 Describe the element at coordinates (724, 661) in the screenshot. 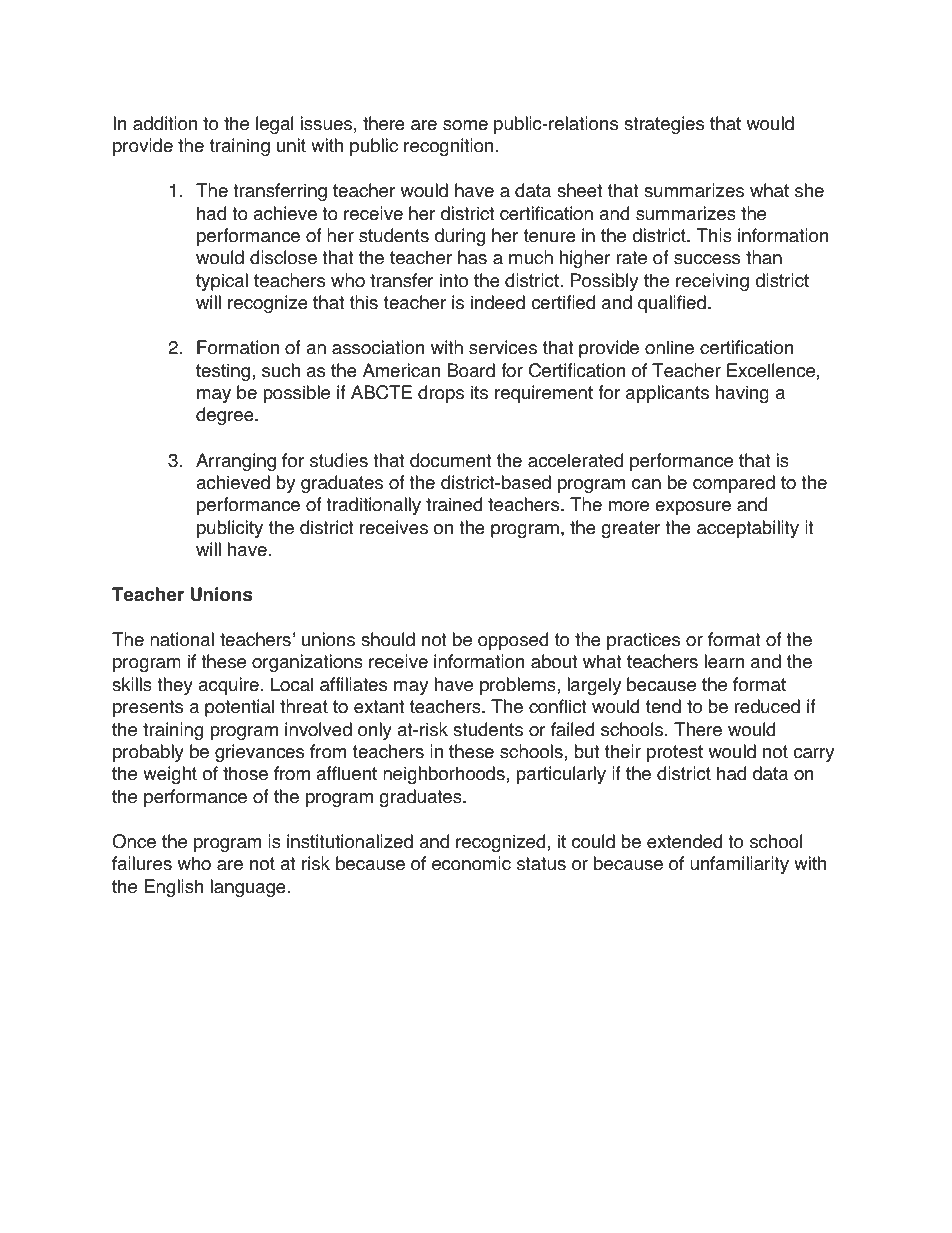

I see `learn` at that location.
